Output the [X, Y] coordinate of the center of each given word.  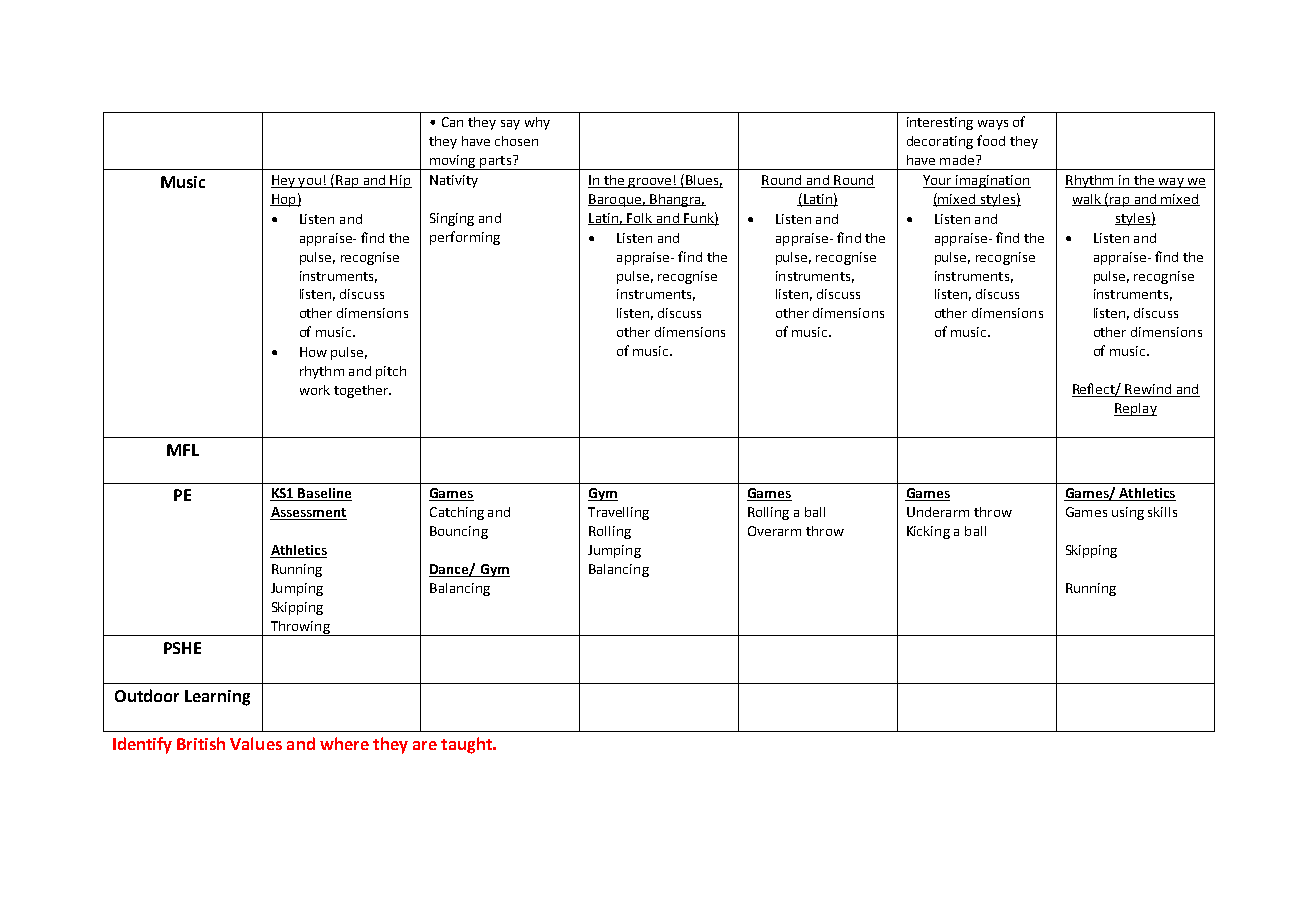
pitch [391, 372]
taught [467, 745]
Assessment [308, 513]
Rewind [1148, 390]
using [1128, 513]
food [991, 140]
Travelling [618, 513]
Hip [400, 181]
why [537, 123]
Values [256, 743]
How [313, 352]
